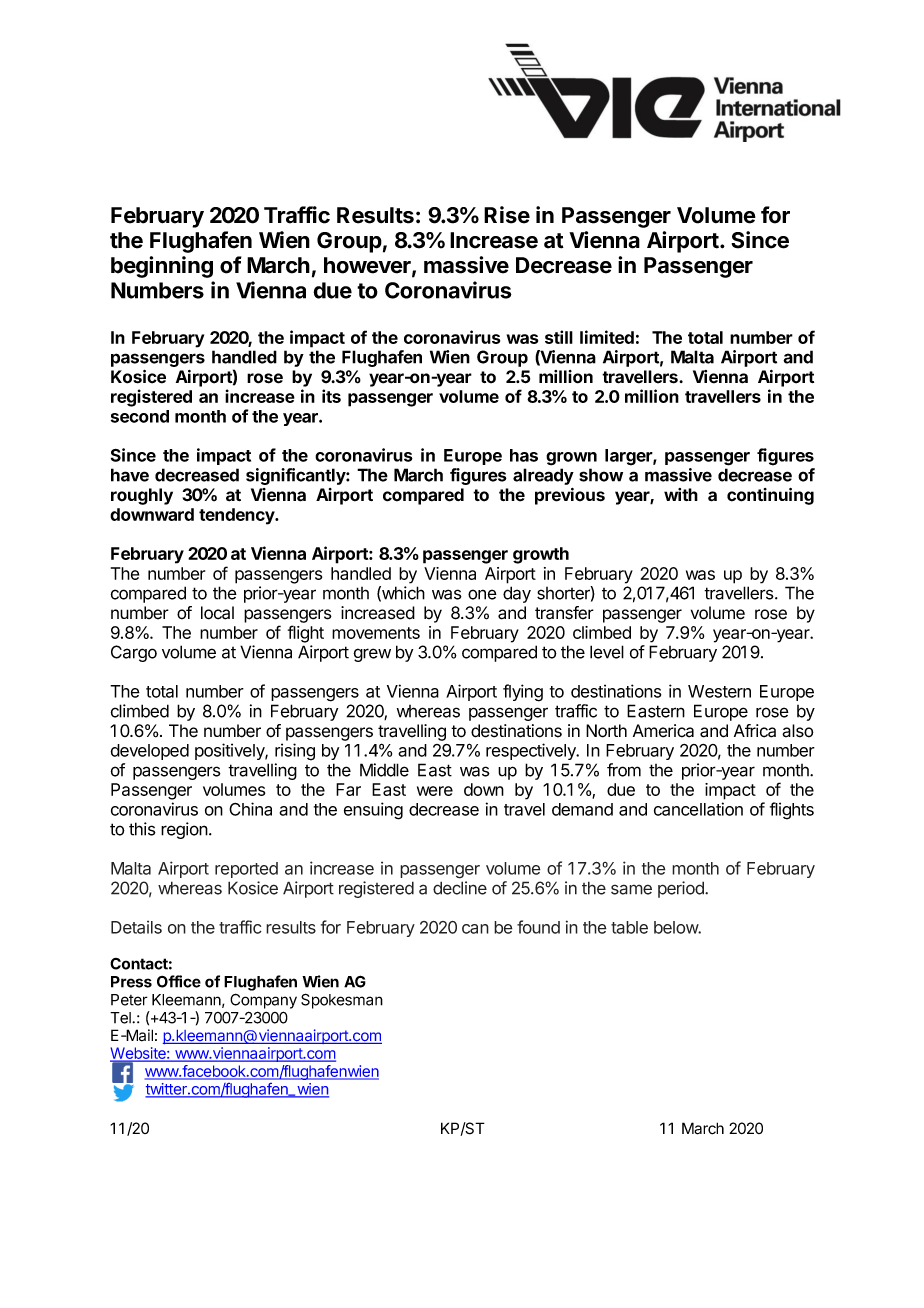 This screenshot has height=1308, width=924. I want to click on Africa, so click(755, 731).
